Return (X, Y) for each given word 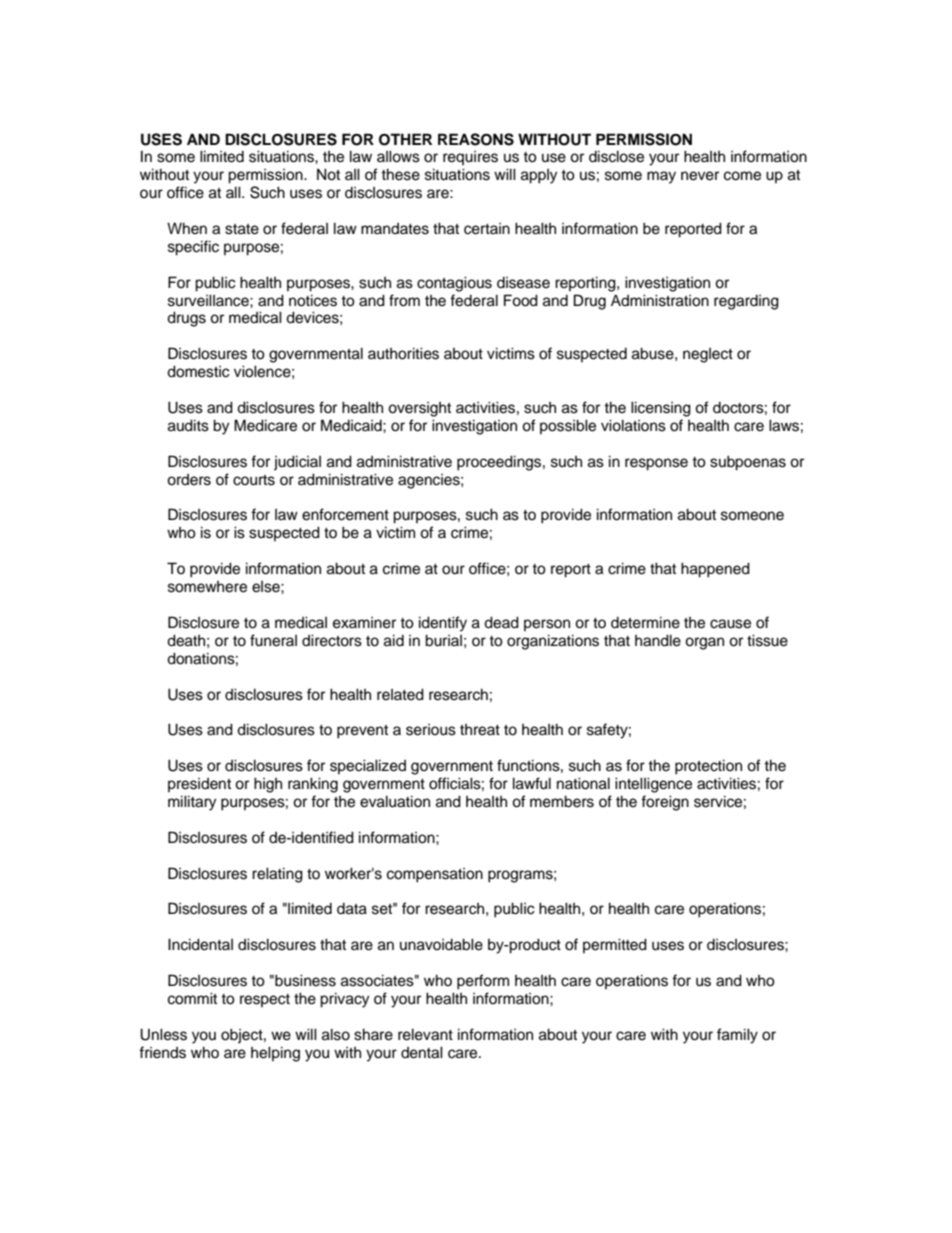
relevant (425, 1034)
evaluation (395, 801)
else (267, 587)
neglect (708, 355)
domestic (198, 371)
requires (470, 158)
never (700, 176)
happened (715, 570)
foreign (665, 803)
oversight (419, 409)
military (192, 803)
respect (265, 1000)
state (242, 229)
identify (443, 624)
